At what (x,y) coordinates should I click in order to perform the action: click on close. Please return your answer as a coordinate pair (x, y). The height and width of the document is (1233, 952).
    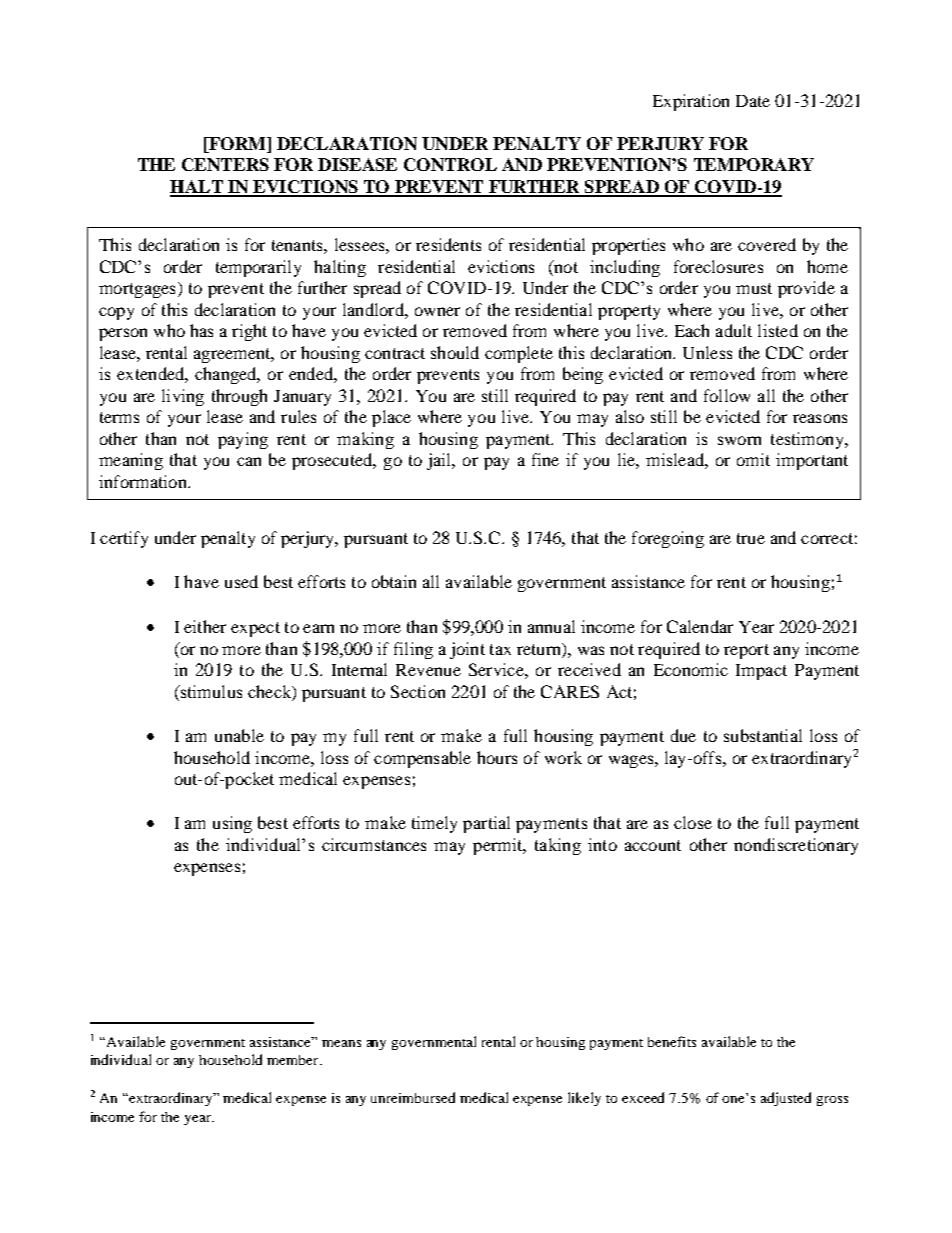
    Looking at the image, I should click on (693, 822).
